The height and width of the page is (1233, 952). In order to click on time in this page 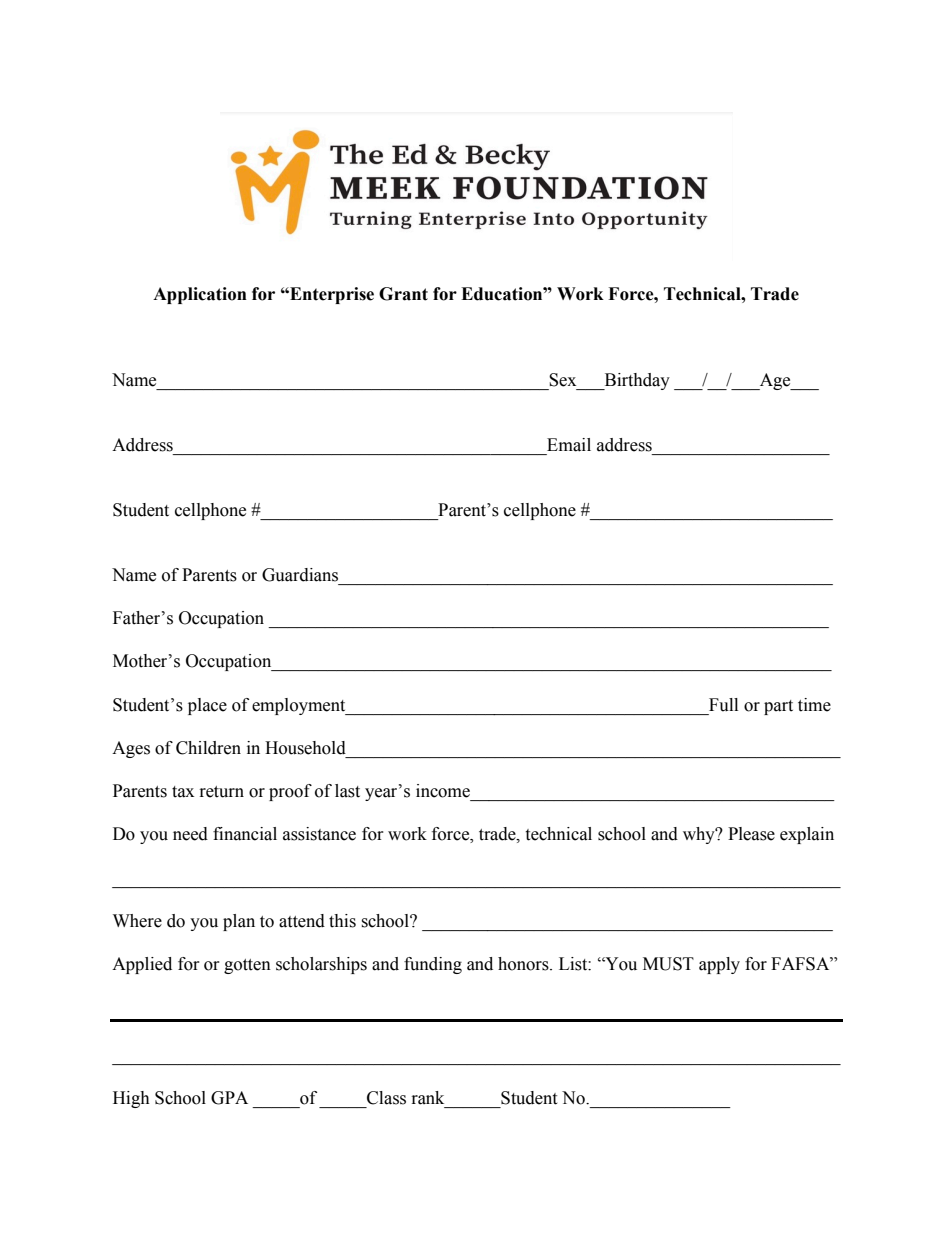, I will do `click(814, 705)`.
